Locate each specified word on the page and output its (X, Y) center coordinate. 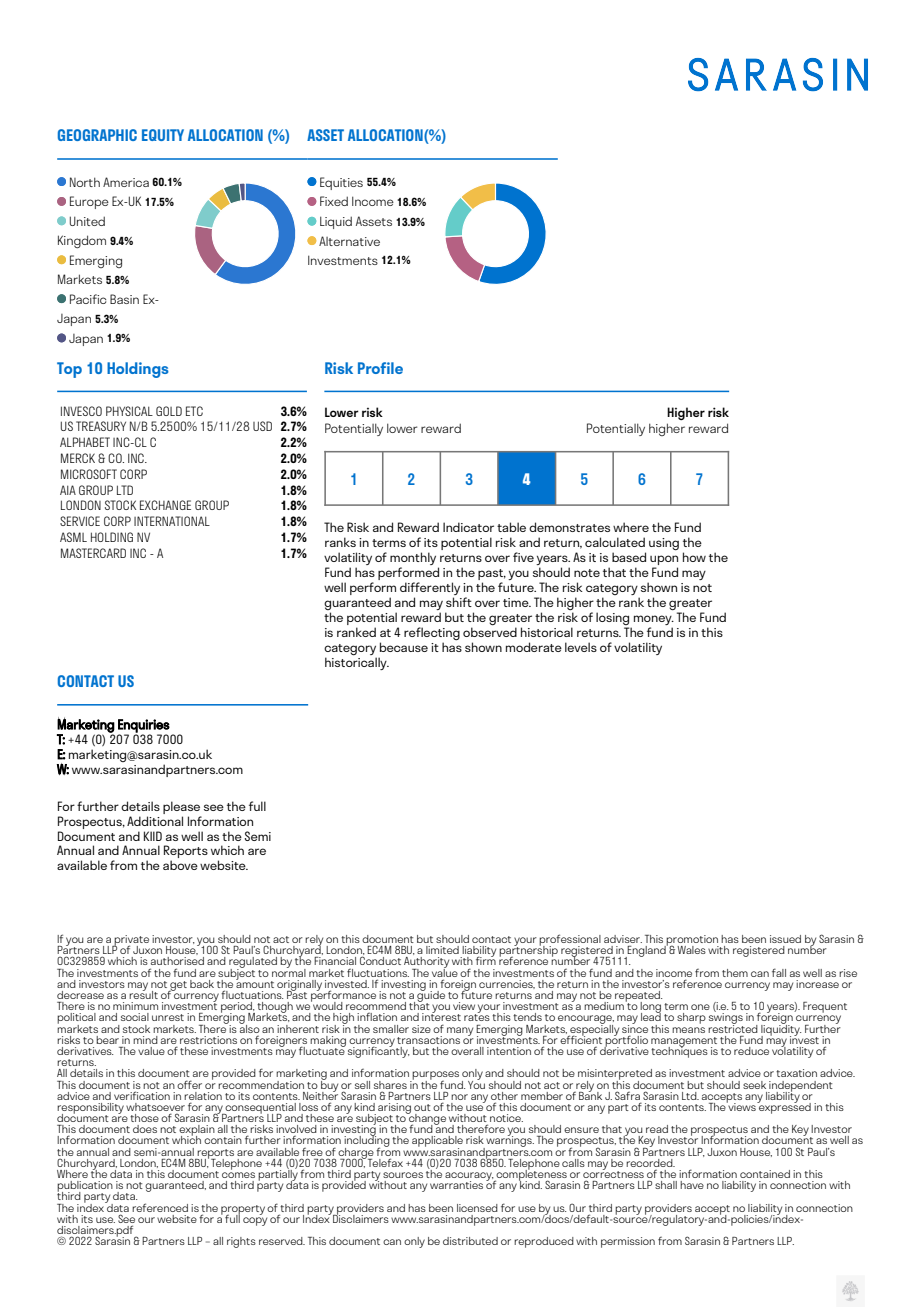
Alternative (349, 241)
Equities (341, 183)
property (243, 1211)
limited (442, 950)
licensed (477, 1208)
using (664, 544)
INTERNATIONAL (172, 521)
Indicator (468, 527)
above (180, 865)
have (692, 1185)
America (126, 182)
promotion (692, 941)
